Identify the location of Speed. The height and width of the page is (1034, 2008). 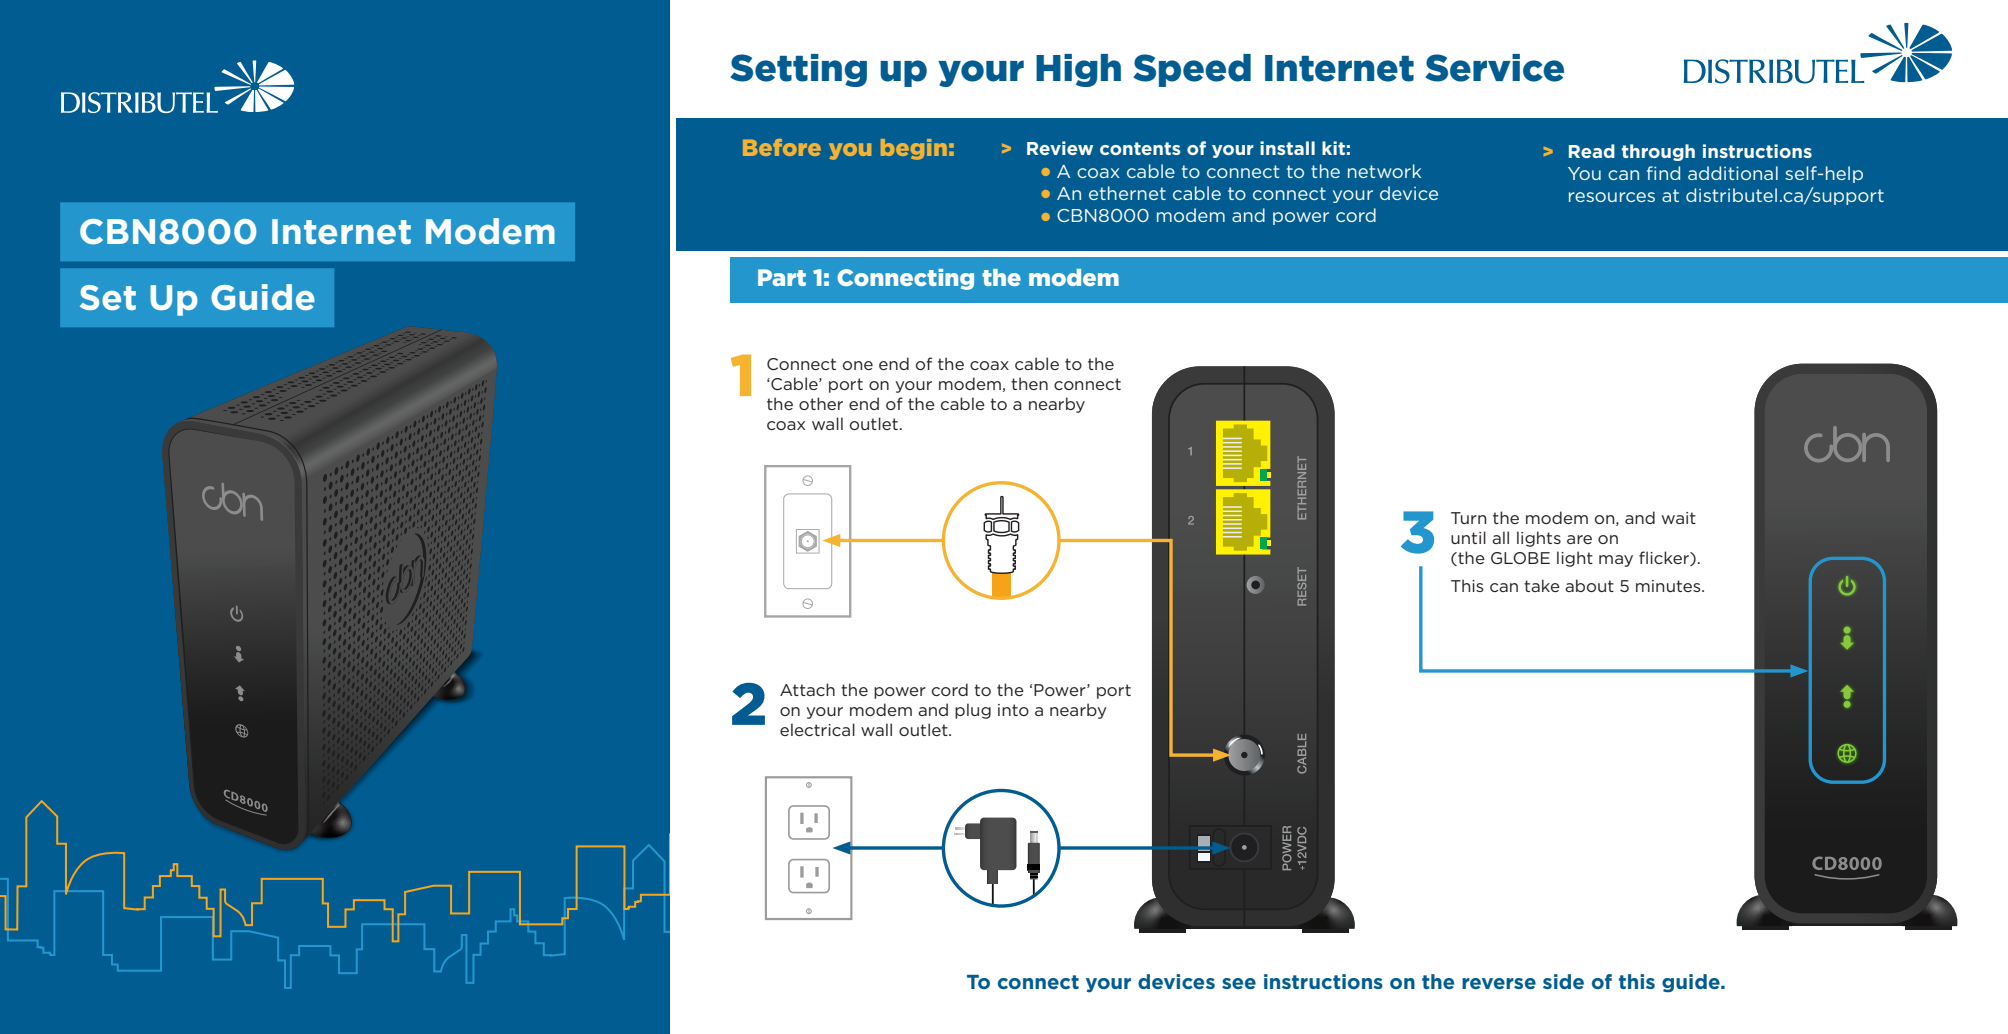
(1192, 70).
